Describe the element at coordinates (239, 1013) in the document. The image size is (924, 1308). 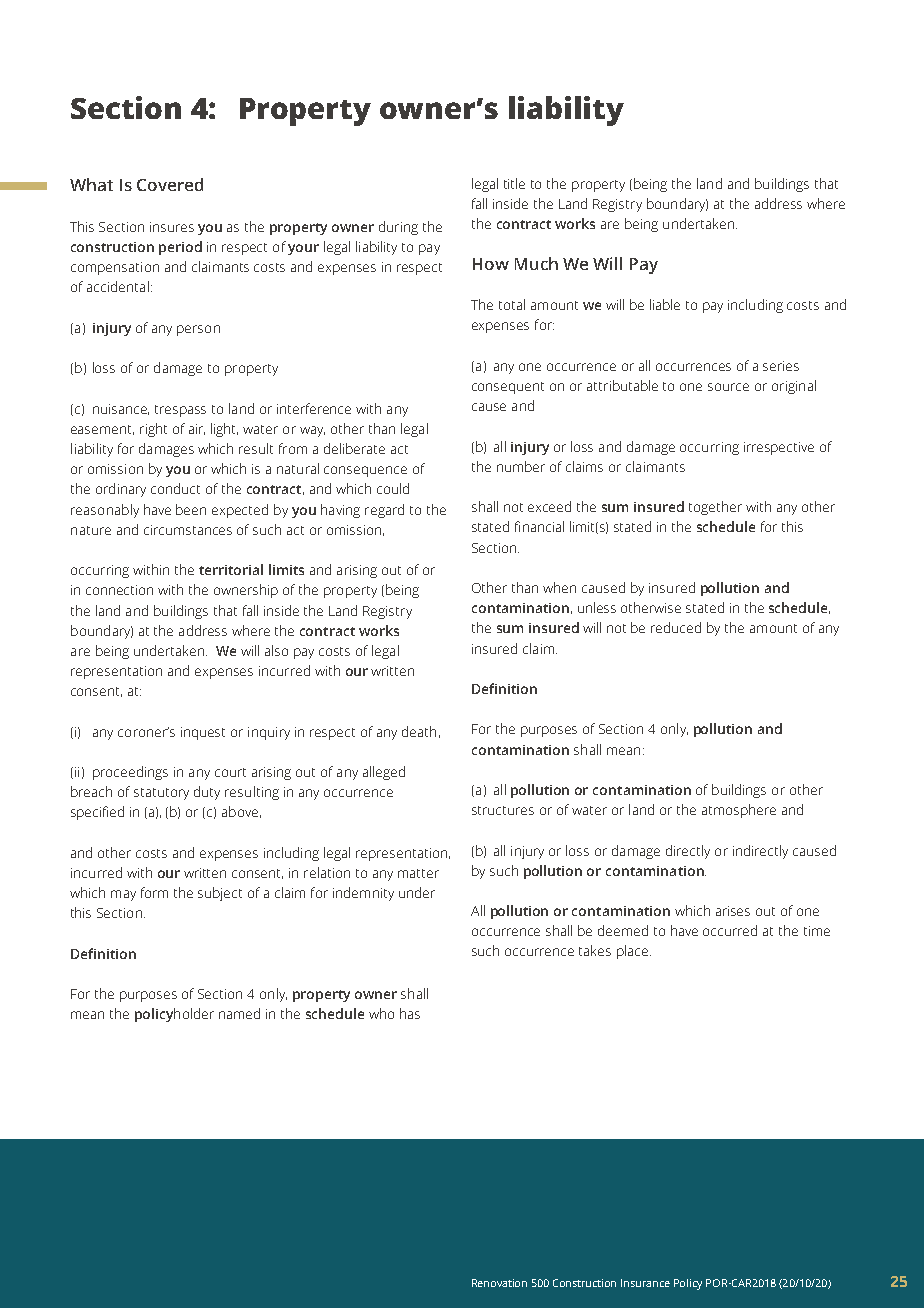
I see `named` at that location.
